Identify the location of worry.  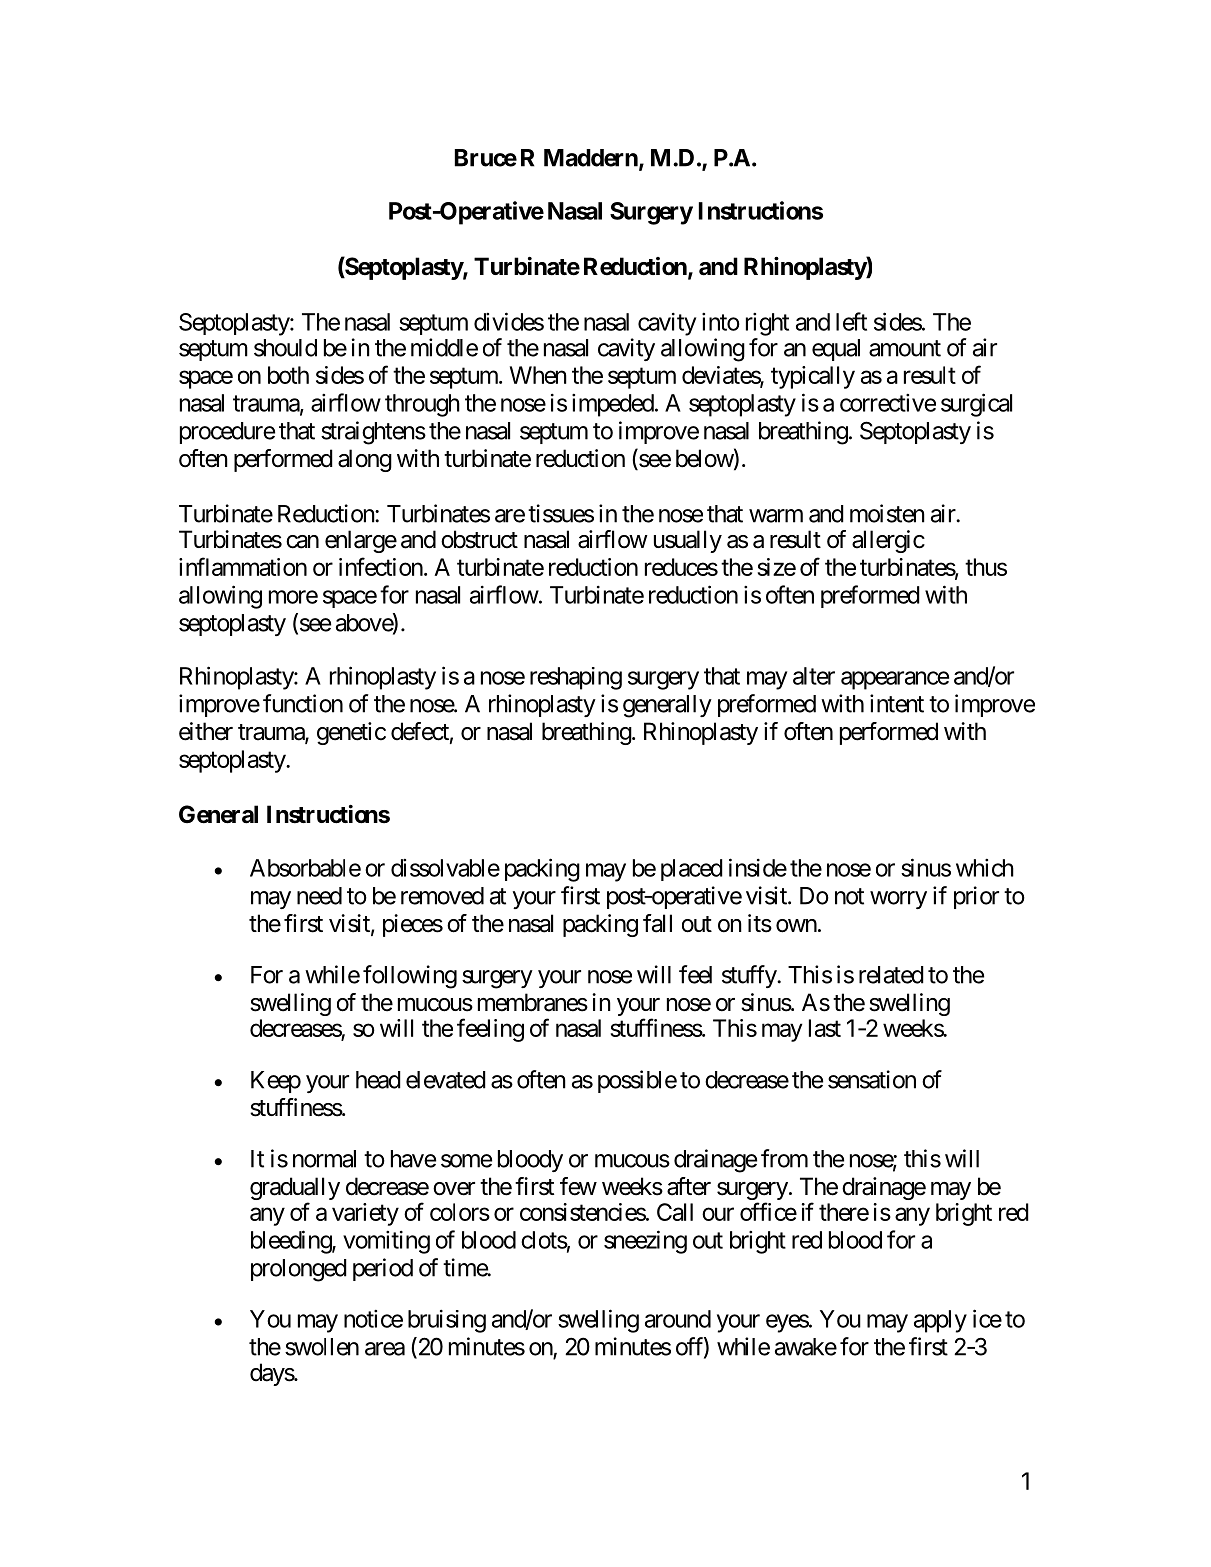
(898, 900).
